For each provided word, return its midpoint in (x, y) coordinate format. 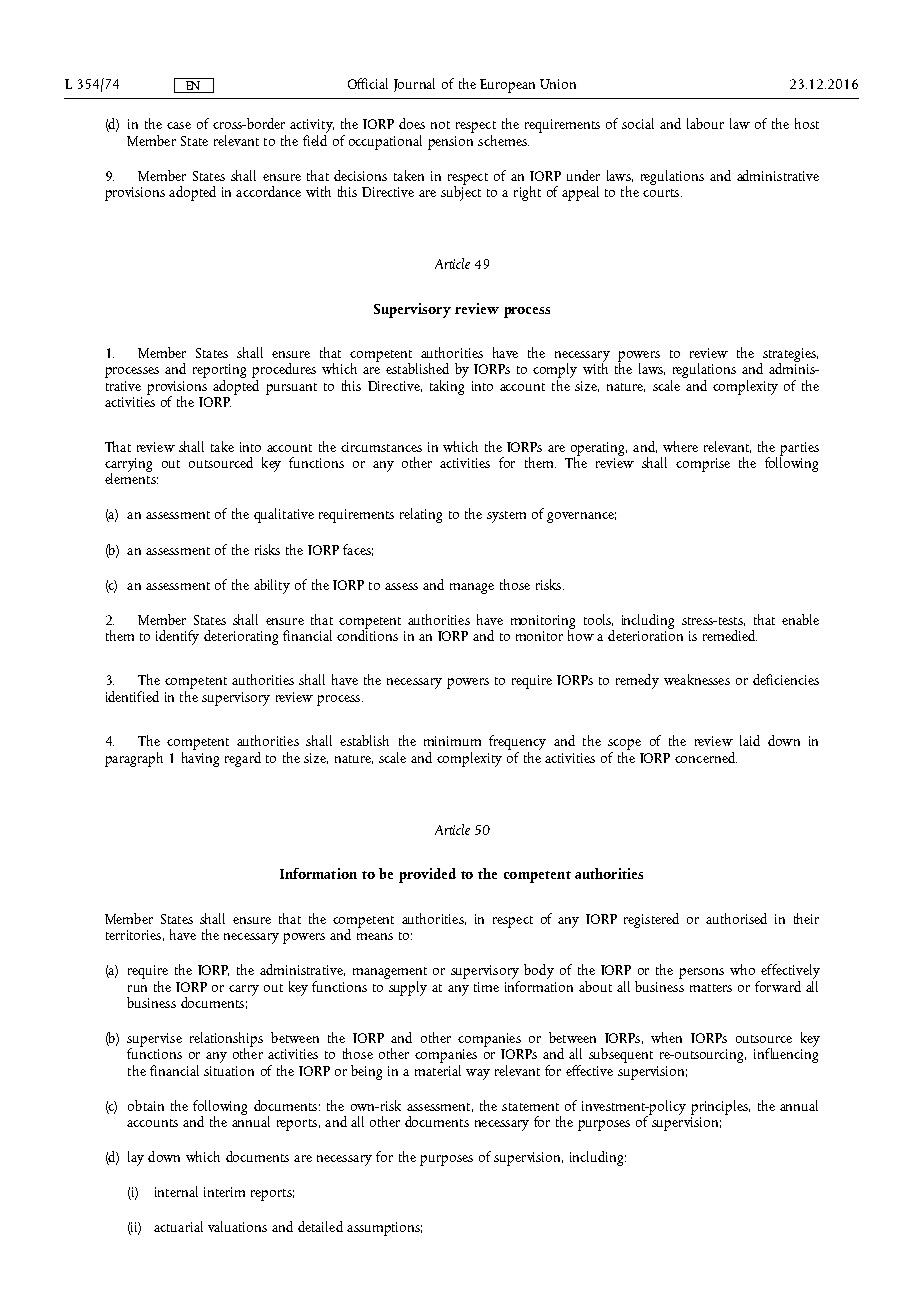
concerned (706, 757)
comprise (703, 465)
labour (705, 123)
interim (224, 1192)
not (440, 125)
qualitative (284, 515)
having (200, 758)
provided (427, 875)
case (179, 125)
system (506, 517)
